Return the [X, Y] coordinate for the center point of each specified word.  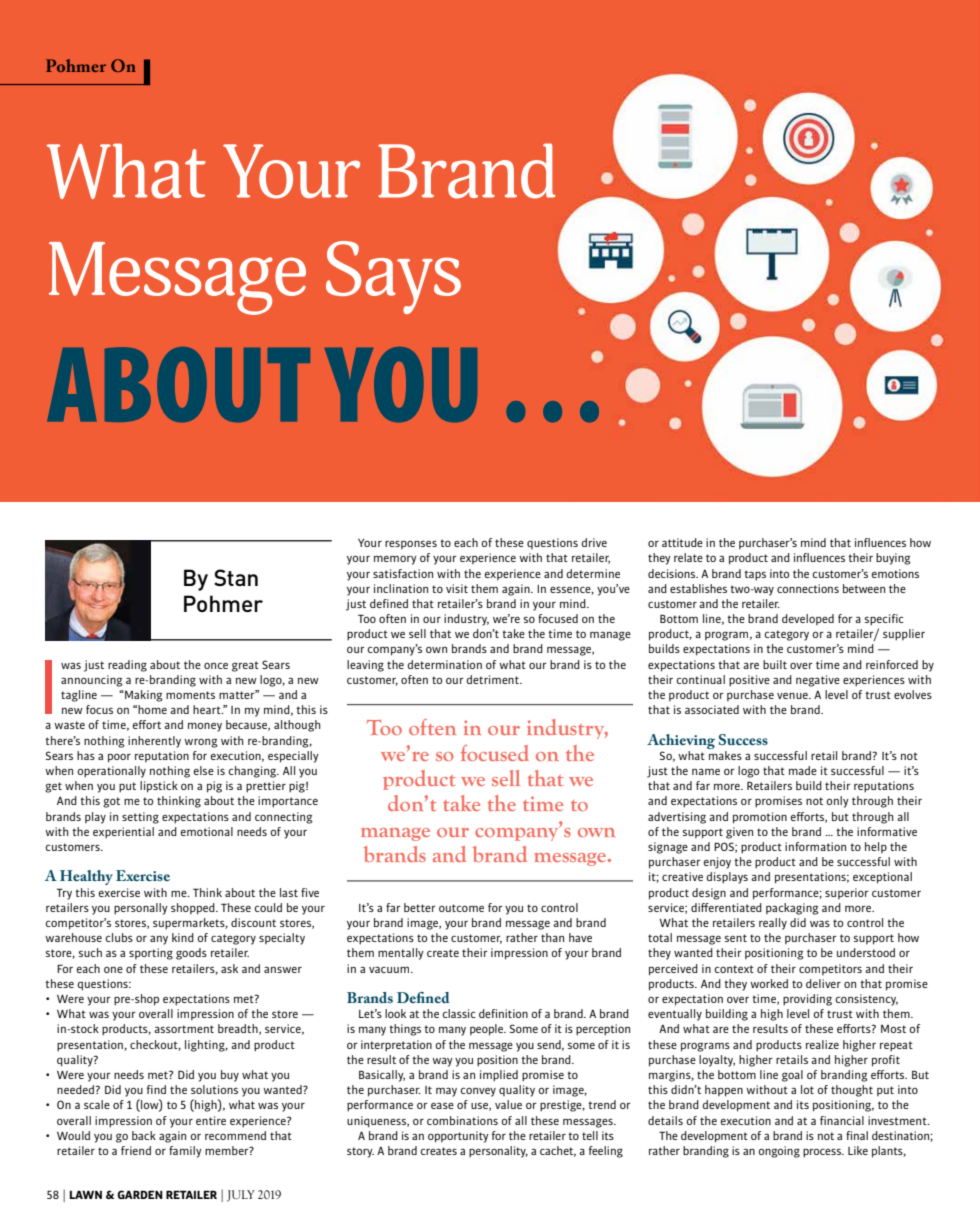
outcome [461, 908]
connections [808, 588]
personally [141, 909]
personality [498, 1152]
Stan [236, 577]
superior [847, 893]
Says [393, 277]
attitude [682, 542]
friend [136, 1150]
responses [411, 544]
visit [457, 588]
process [823, 1153]
